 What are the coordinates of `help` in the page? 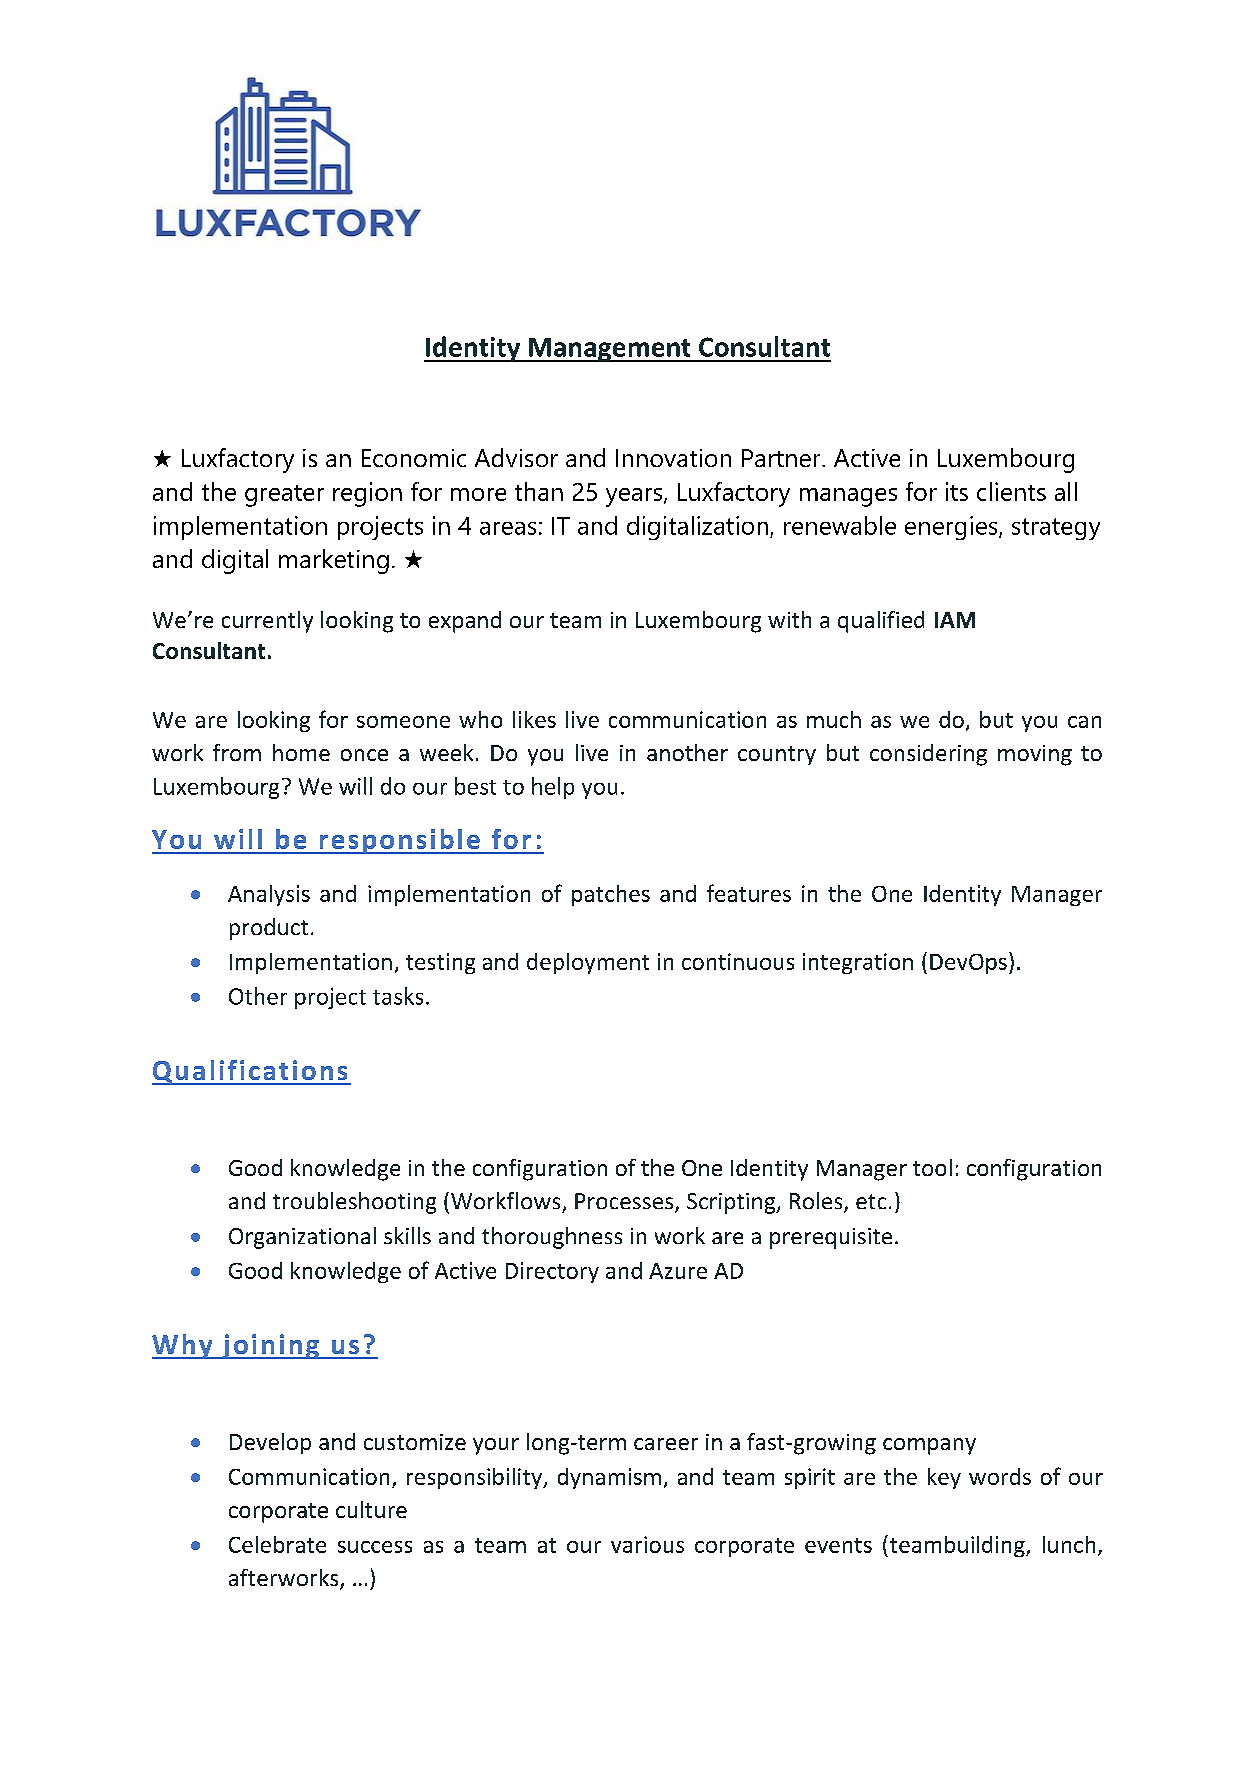 It's located at (553, 788).
